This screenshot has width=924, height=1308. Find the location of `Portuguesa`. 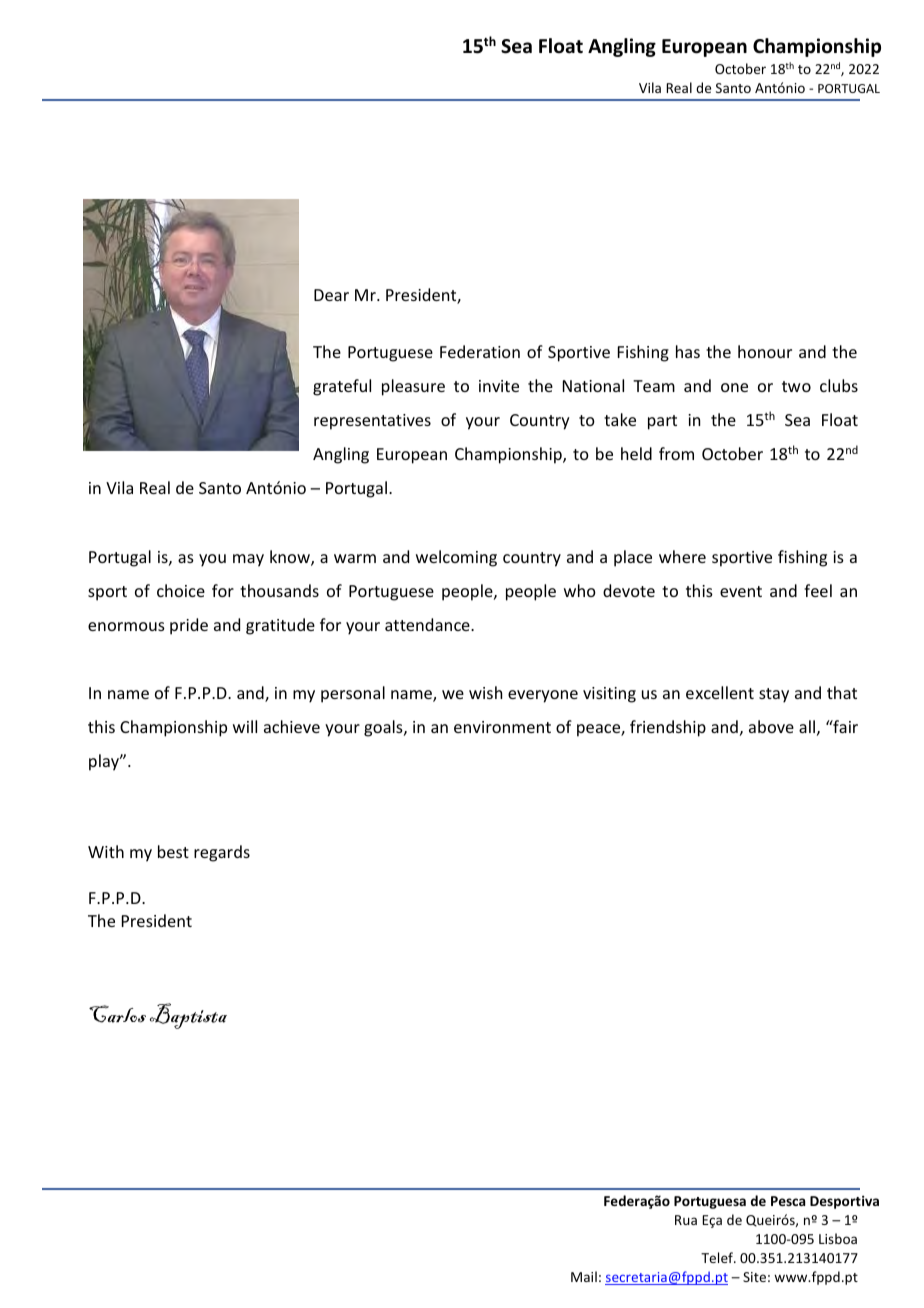

Portuguesa is located at coordinates (710, 1202).
